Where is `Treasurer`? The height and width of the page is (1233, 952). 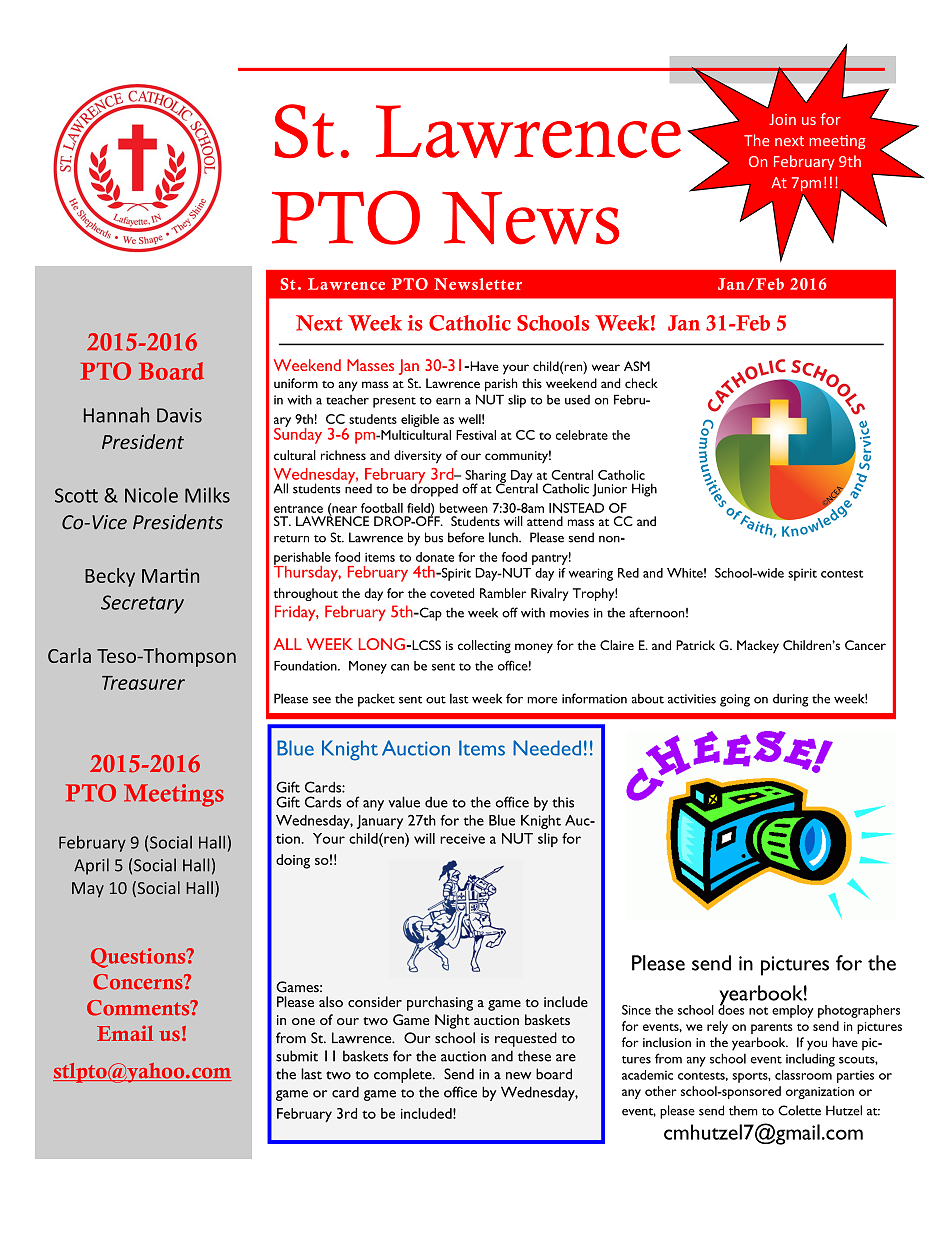 Treasurer is located at coordinates (143, 683).
